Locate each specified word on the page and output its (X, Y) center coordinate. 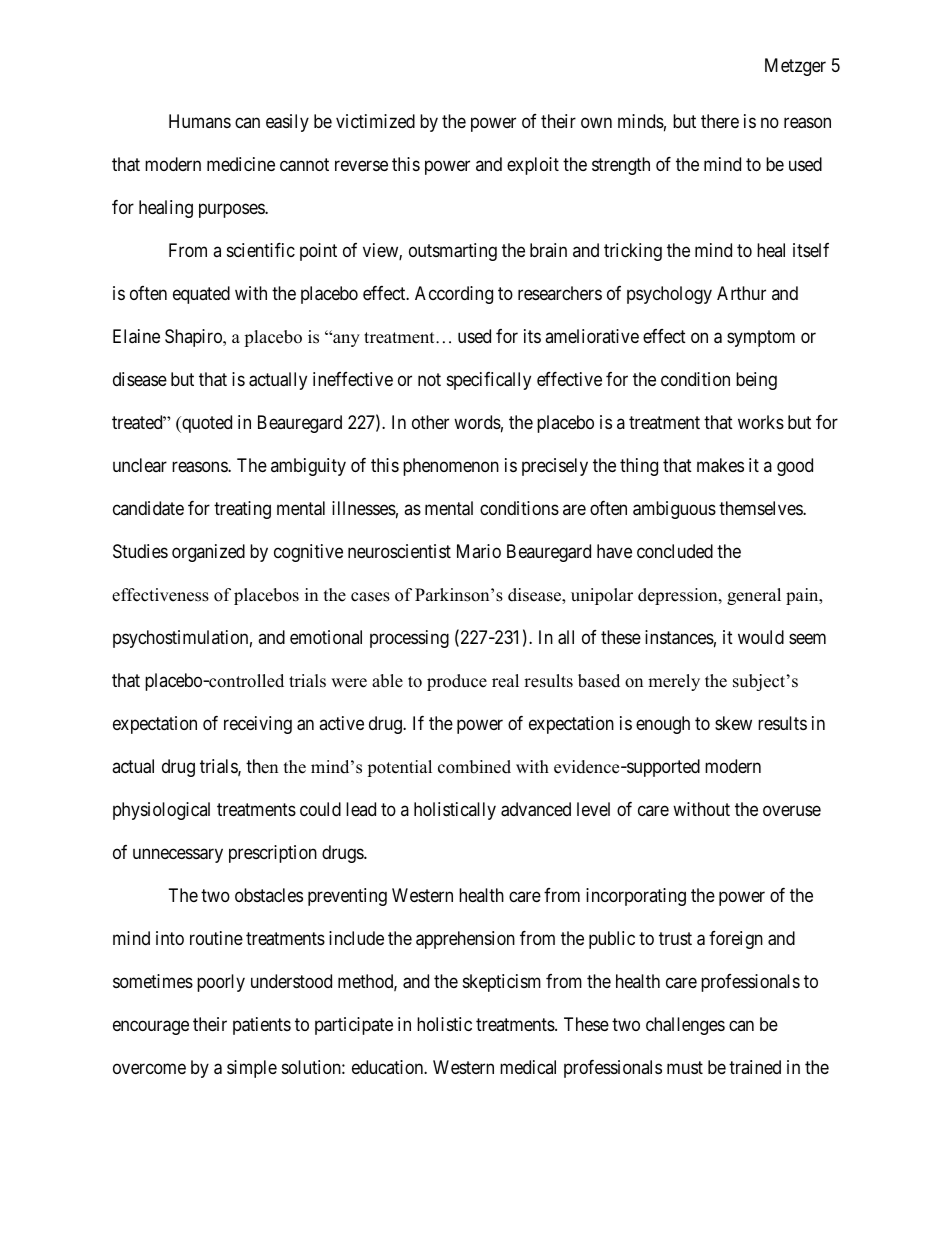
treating (242, 510)
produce (457, 682)
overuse (792, 810)
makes (720, 465)
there (720, 121)
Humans (200, 121)
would (761, 637)
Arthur (741, 293)
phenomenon (451, 467)
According (454, 295)
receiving (258, 725)
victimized (375, 121)
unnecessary (178, 855)
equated (201, 295)
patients (262, 1026)
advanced (536, 809)
